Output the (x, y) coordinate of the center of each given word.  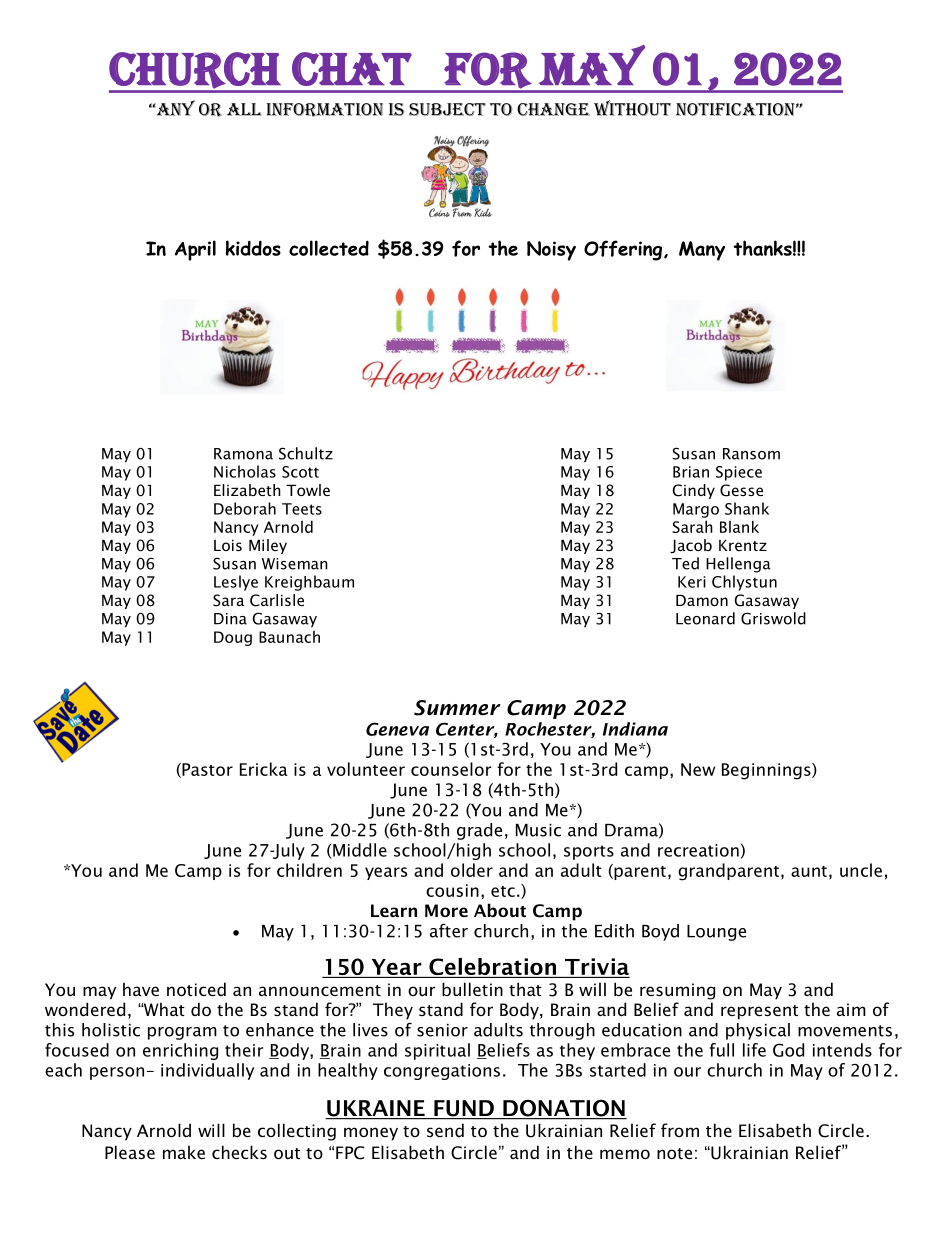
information (325, 110)
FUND (464, 1109)
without (632, 108)
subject (447, 109)
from (680, 1130)
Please (130, 1152)
